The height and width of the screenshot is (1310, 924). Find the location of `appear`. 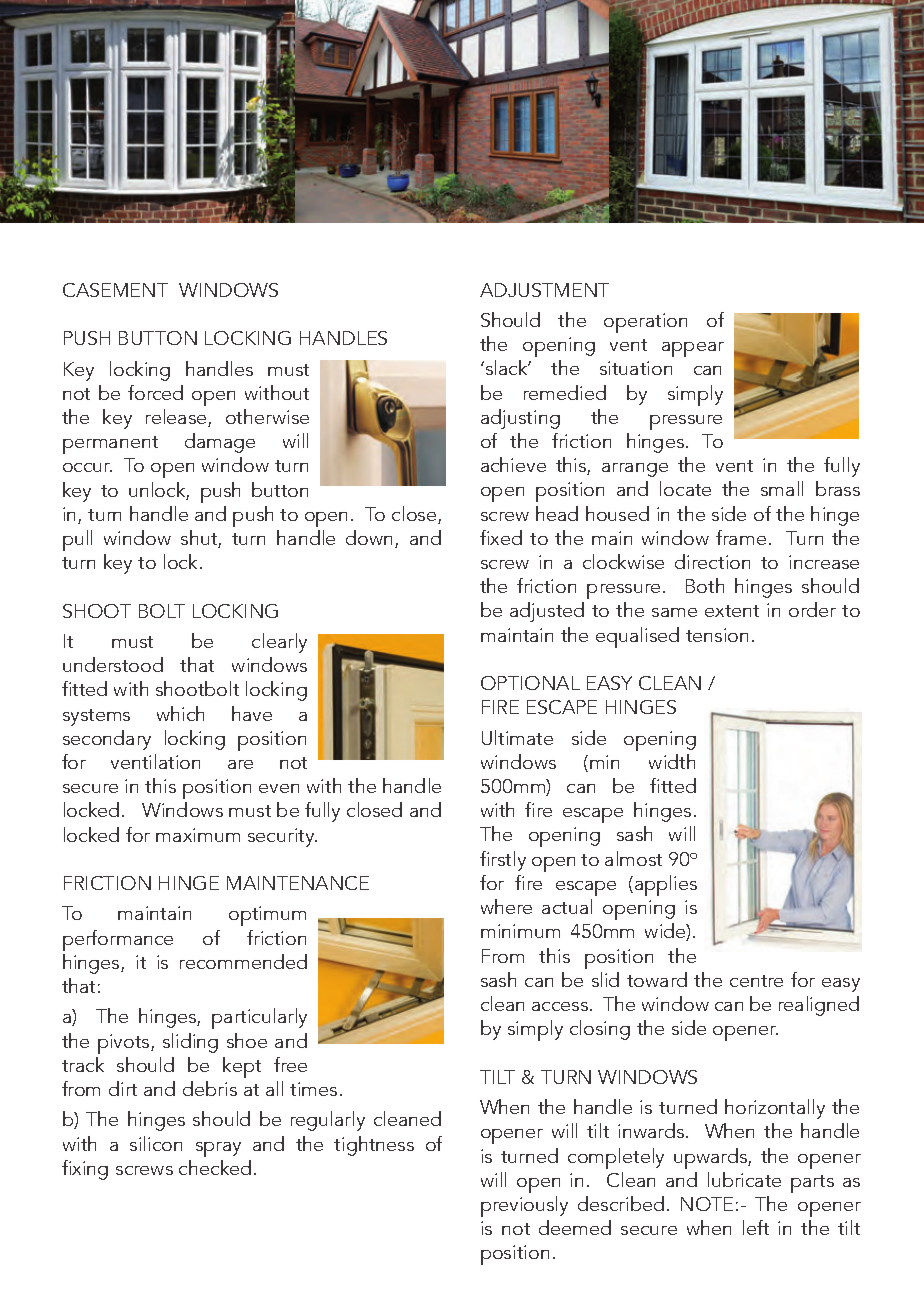

appear is located at coordinates (693, 349).
